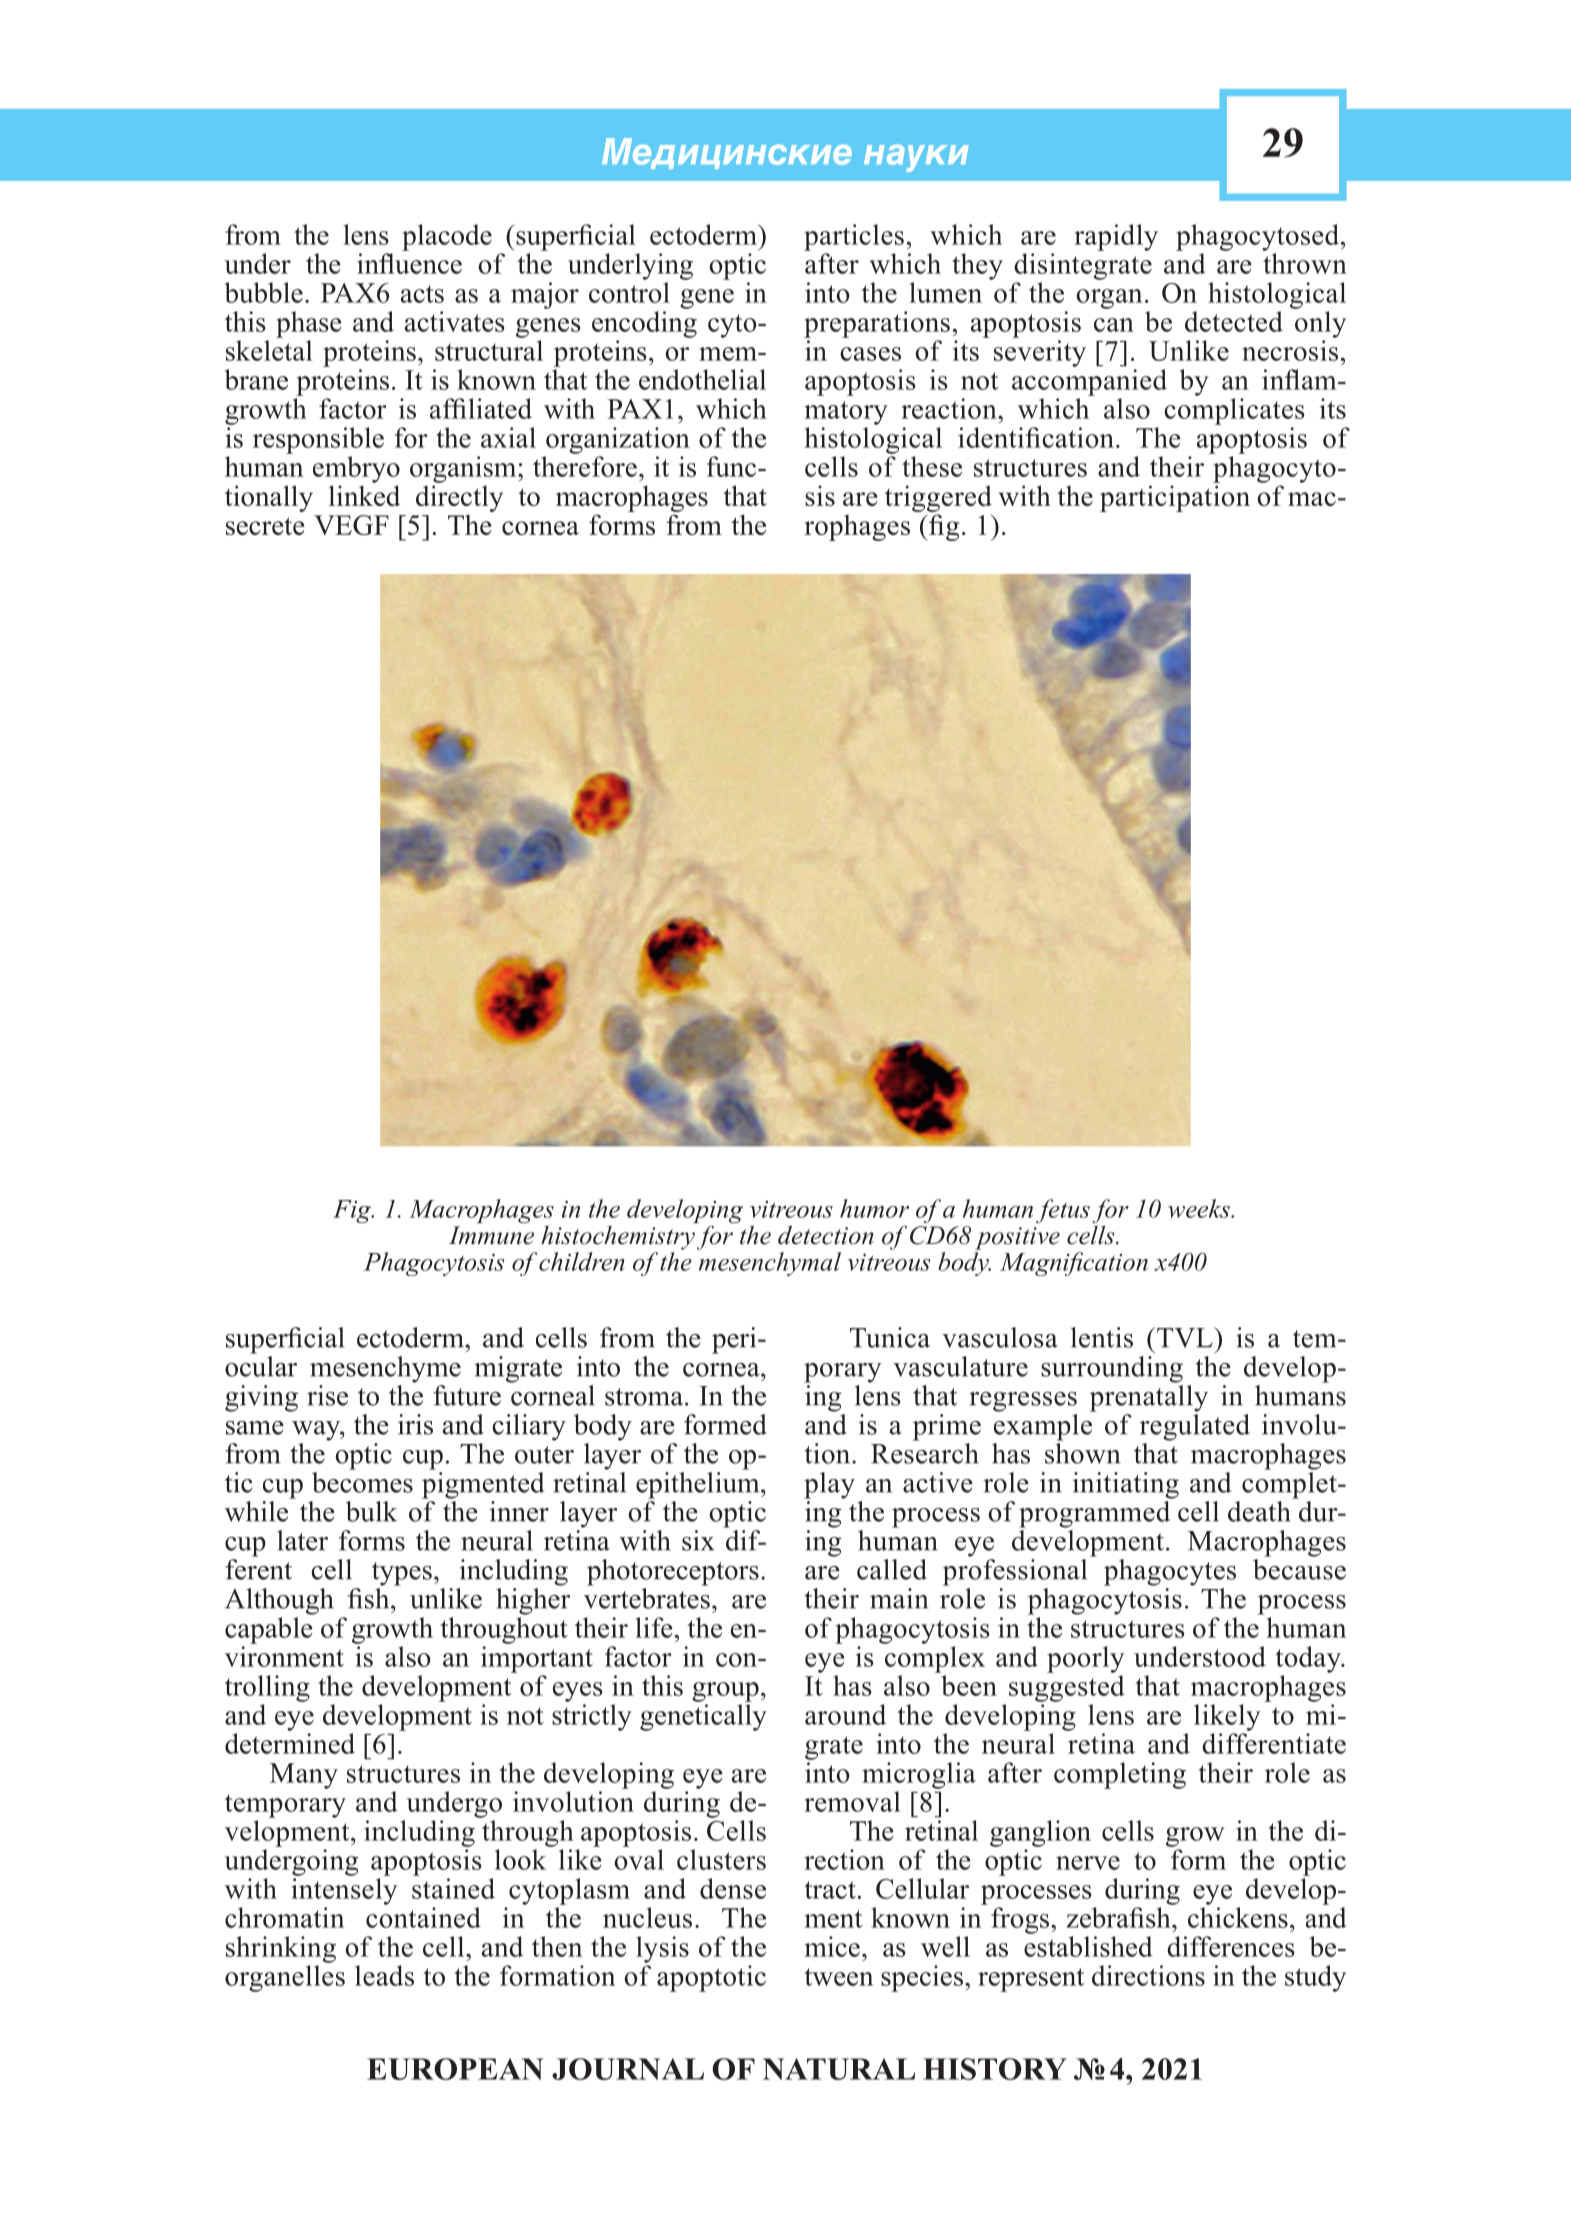 This page has height=2221, width=1571. What do you see at coordinates (422, 294) in the page?
I see `acts` at bounding box center [422, 294].
